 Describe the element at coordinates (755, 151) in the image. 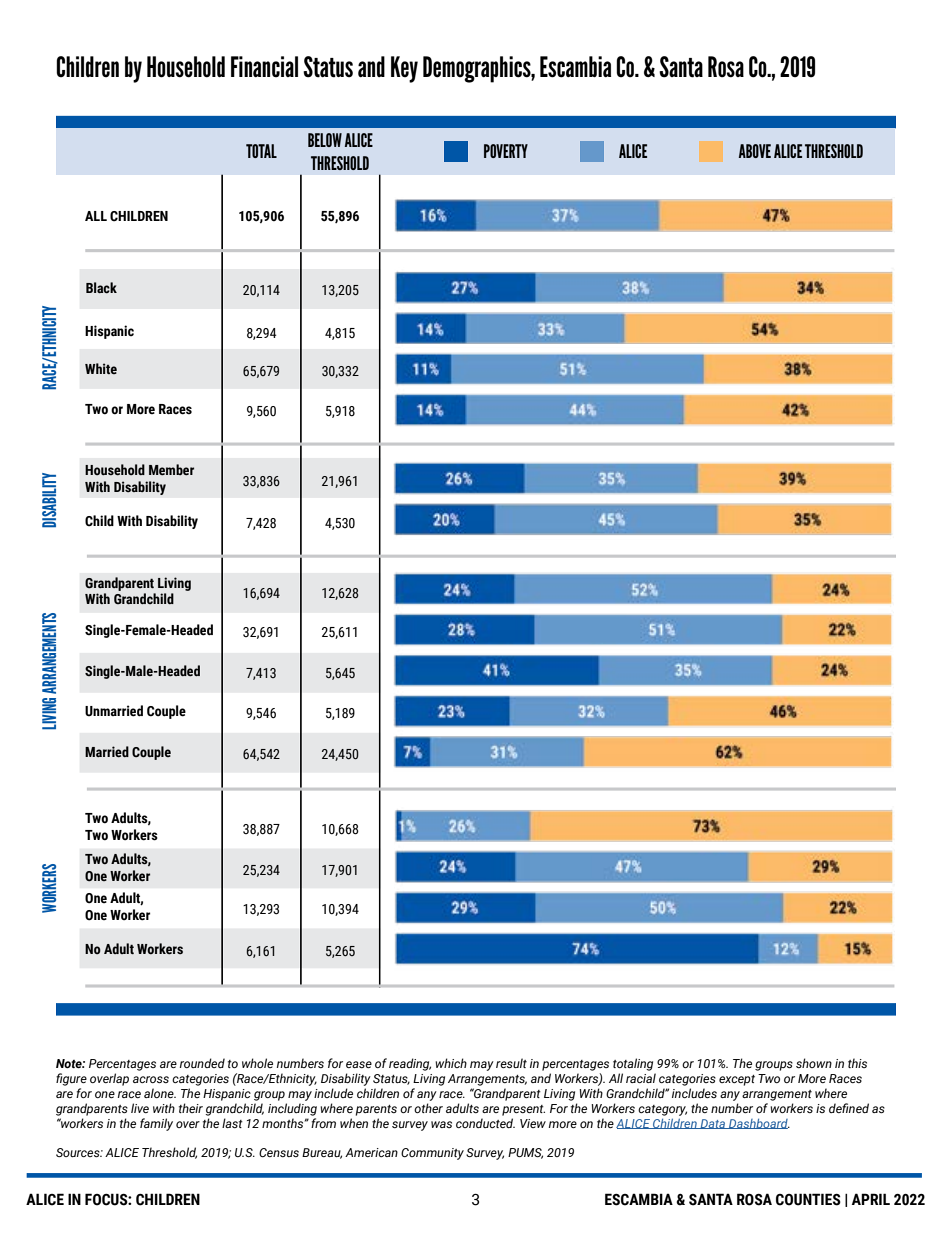

I see `ABOVE` at that location.
